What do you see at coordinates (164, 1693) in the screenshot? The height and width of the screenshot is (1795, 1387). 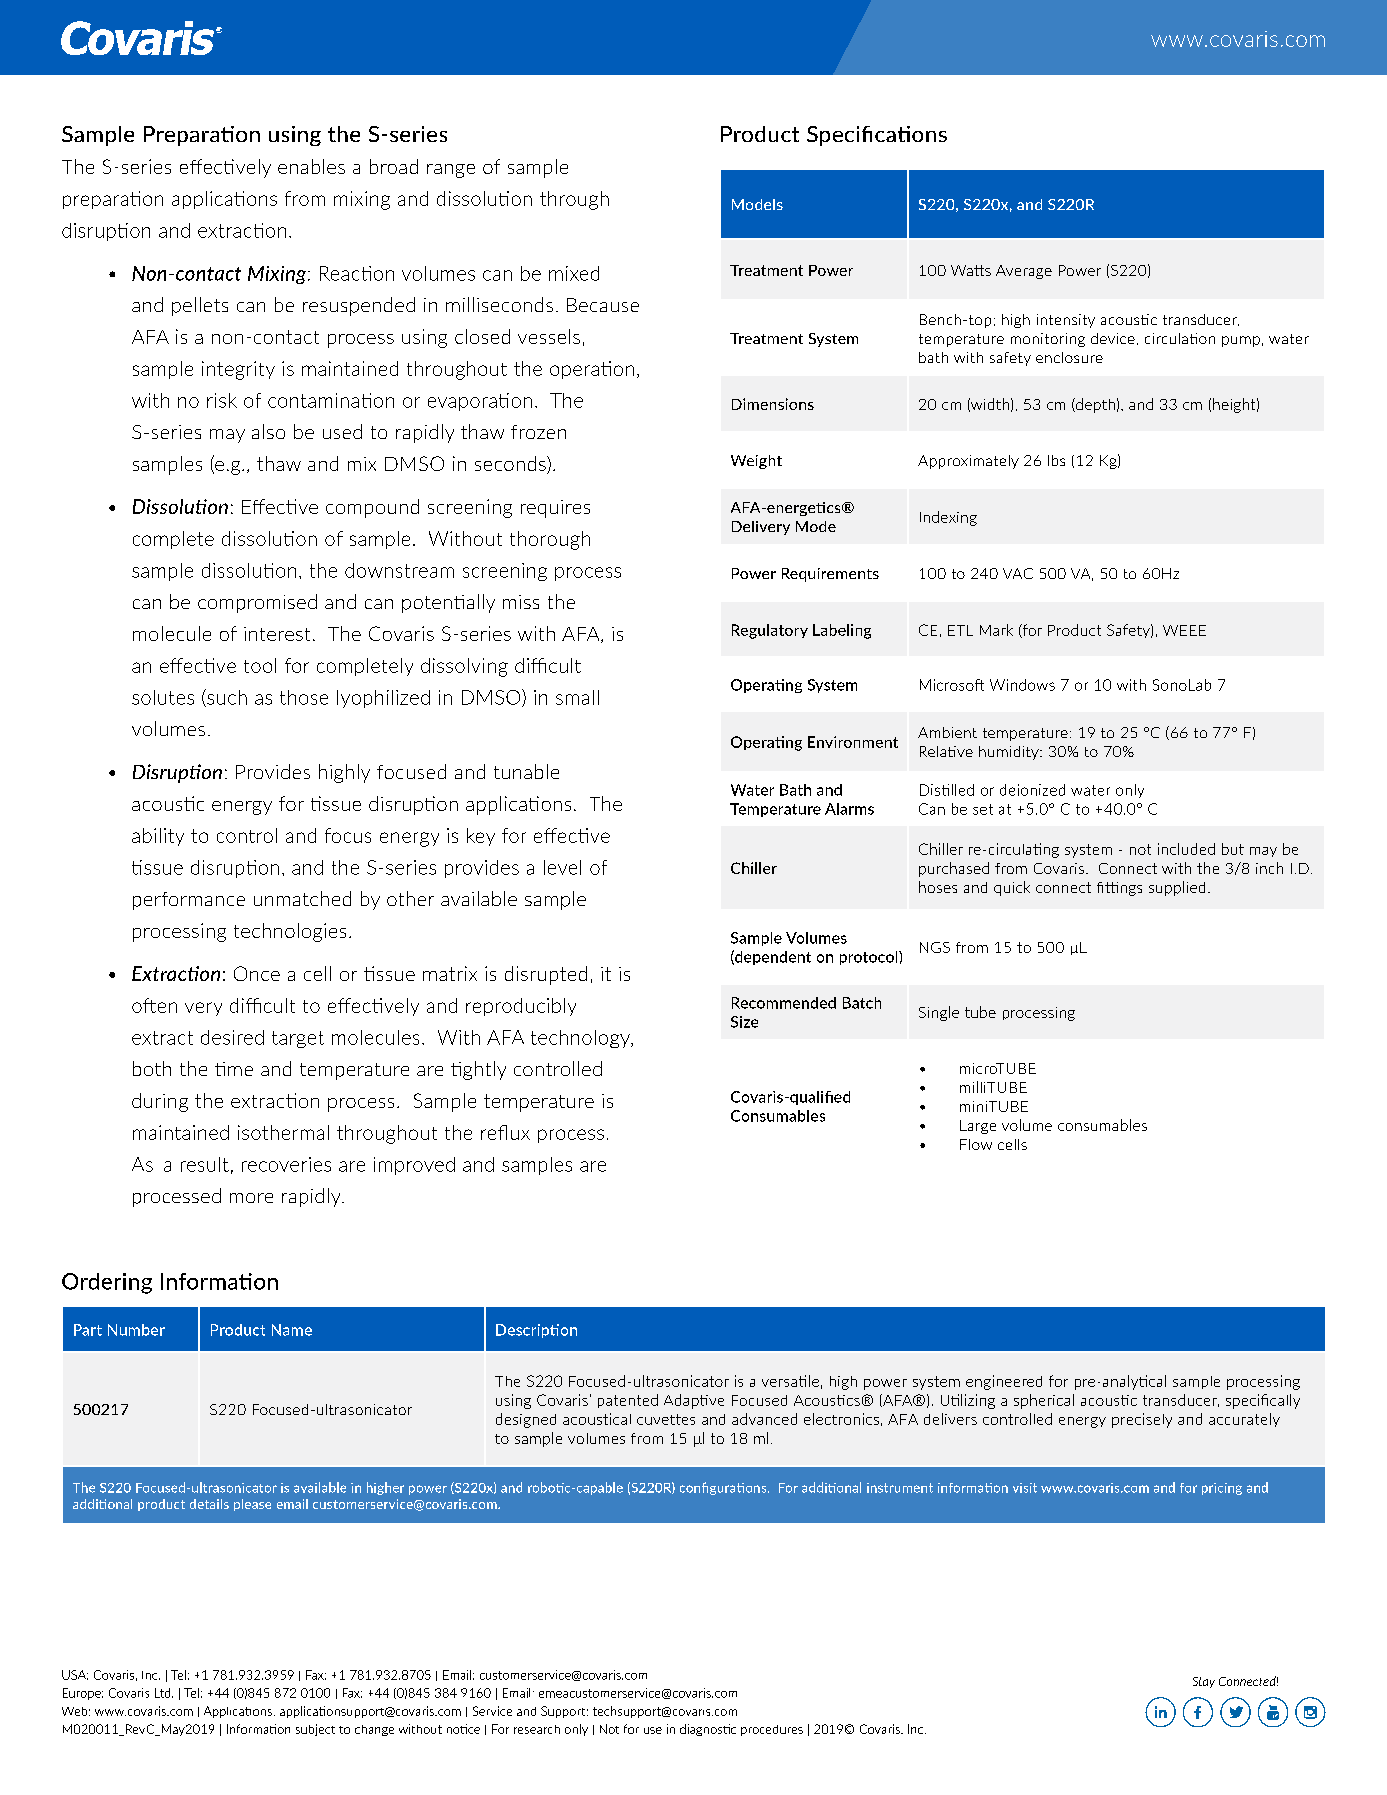 I see `Ltd` at bounding box center [164, 1693].
